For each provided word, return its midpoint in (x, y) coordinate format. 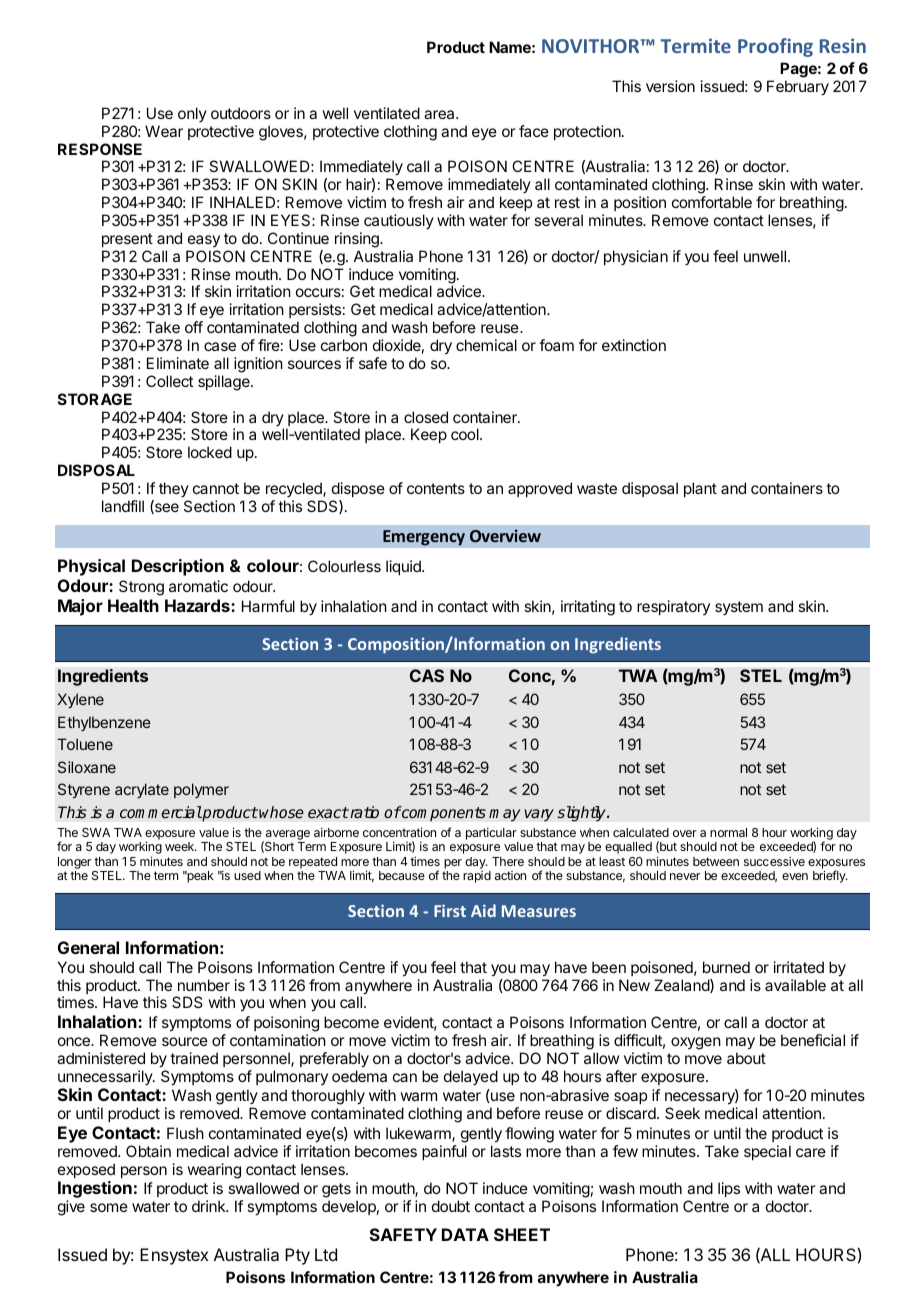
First (450, 910)
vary (539, 815)
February (798, 88)
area (440, 114)
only (192, 114)
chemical (486, 345)
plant (700, 489)
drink (210, 1206)
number (204, 985)
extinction (634, 345)
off (194, 327)
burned (726, 967)
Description (178, 567)
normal (728, 832)
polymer (201, 790)
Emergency (424, 538)
